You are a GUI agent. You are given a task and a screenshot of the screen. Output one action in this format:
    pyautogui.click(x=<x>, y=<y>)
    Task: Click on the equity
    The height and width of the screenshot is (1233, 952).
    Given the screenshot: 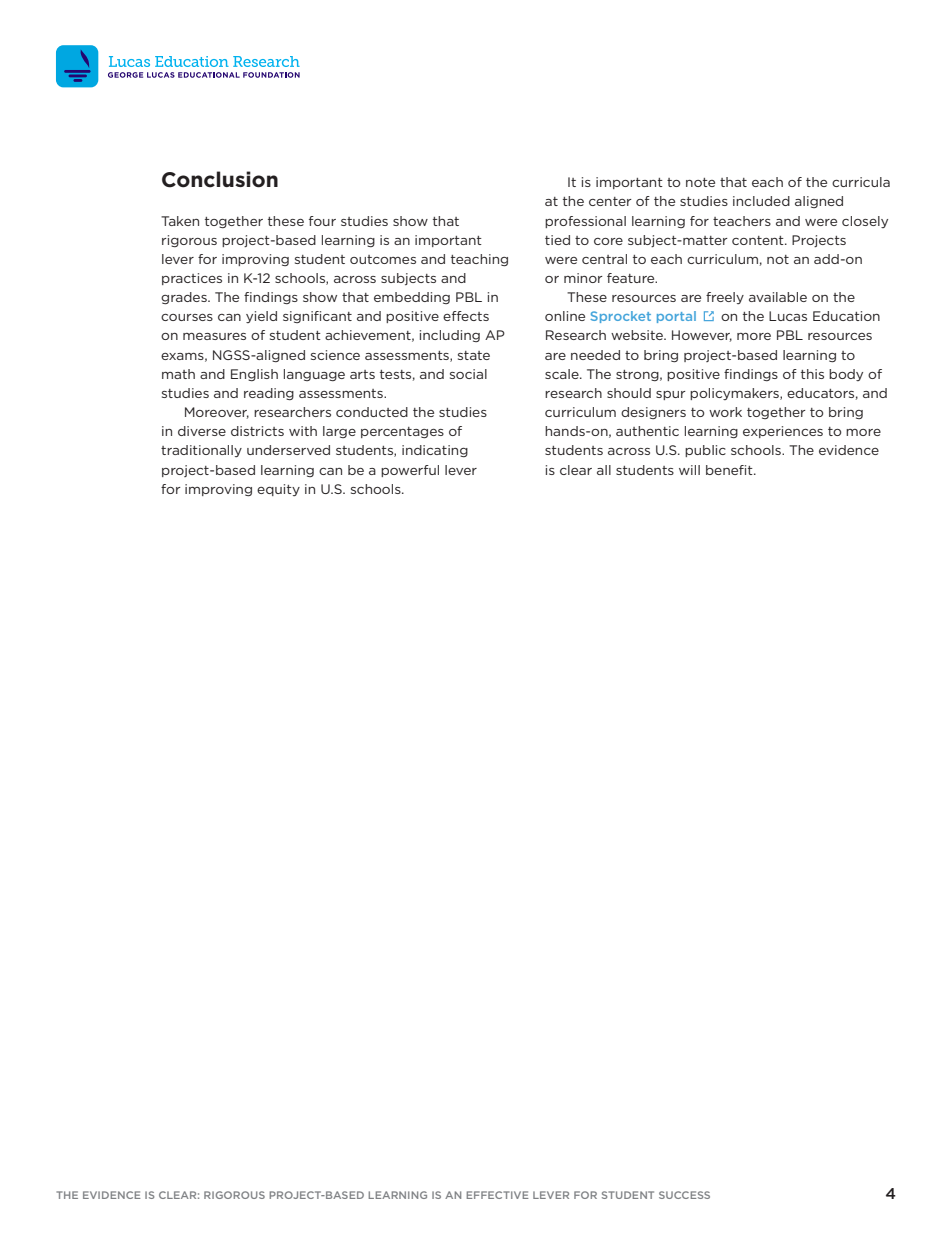 What is the action you would take?
    pyautogui.click(x=278, y=490)
